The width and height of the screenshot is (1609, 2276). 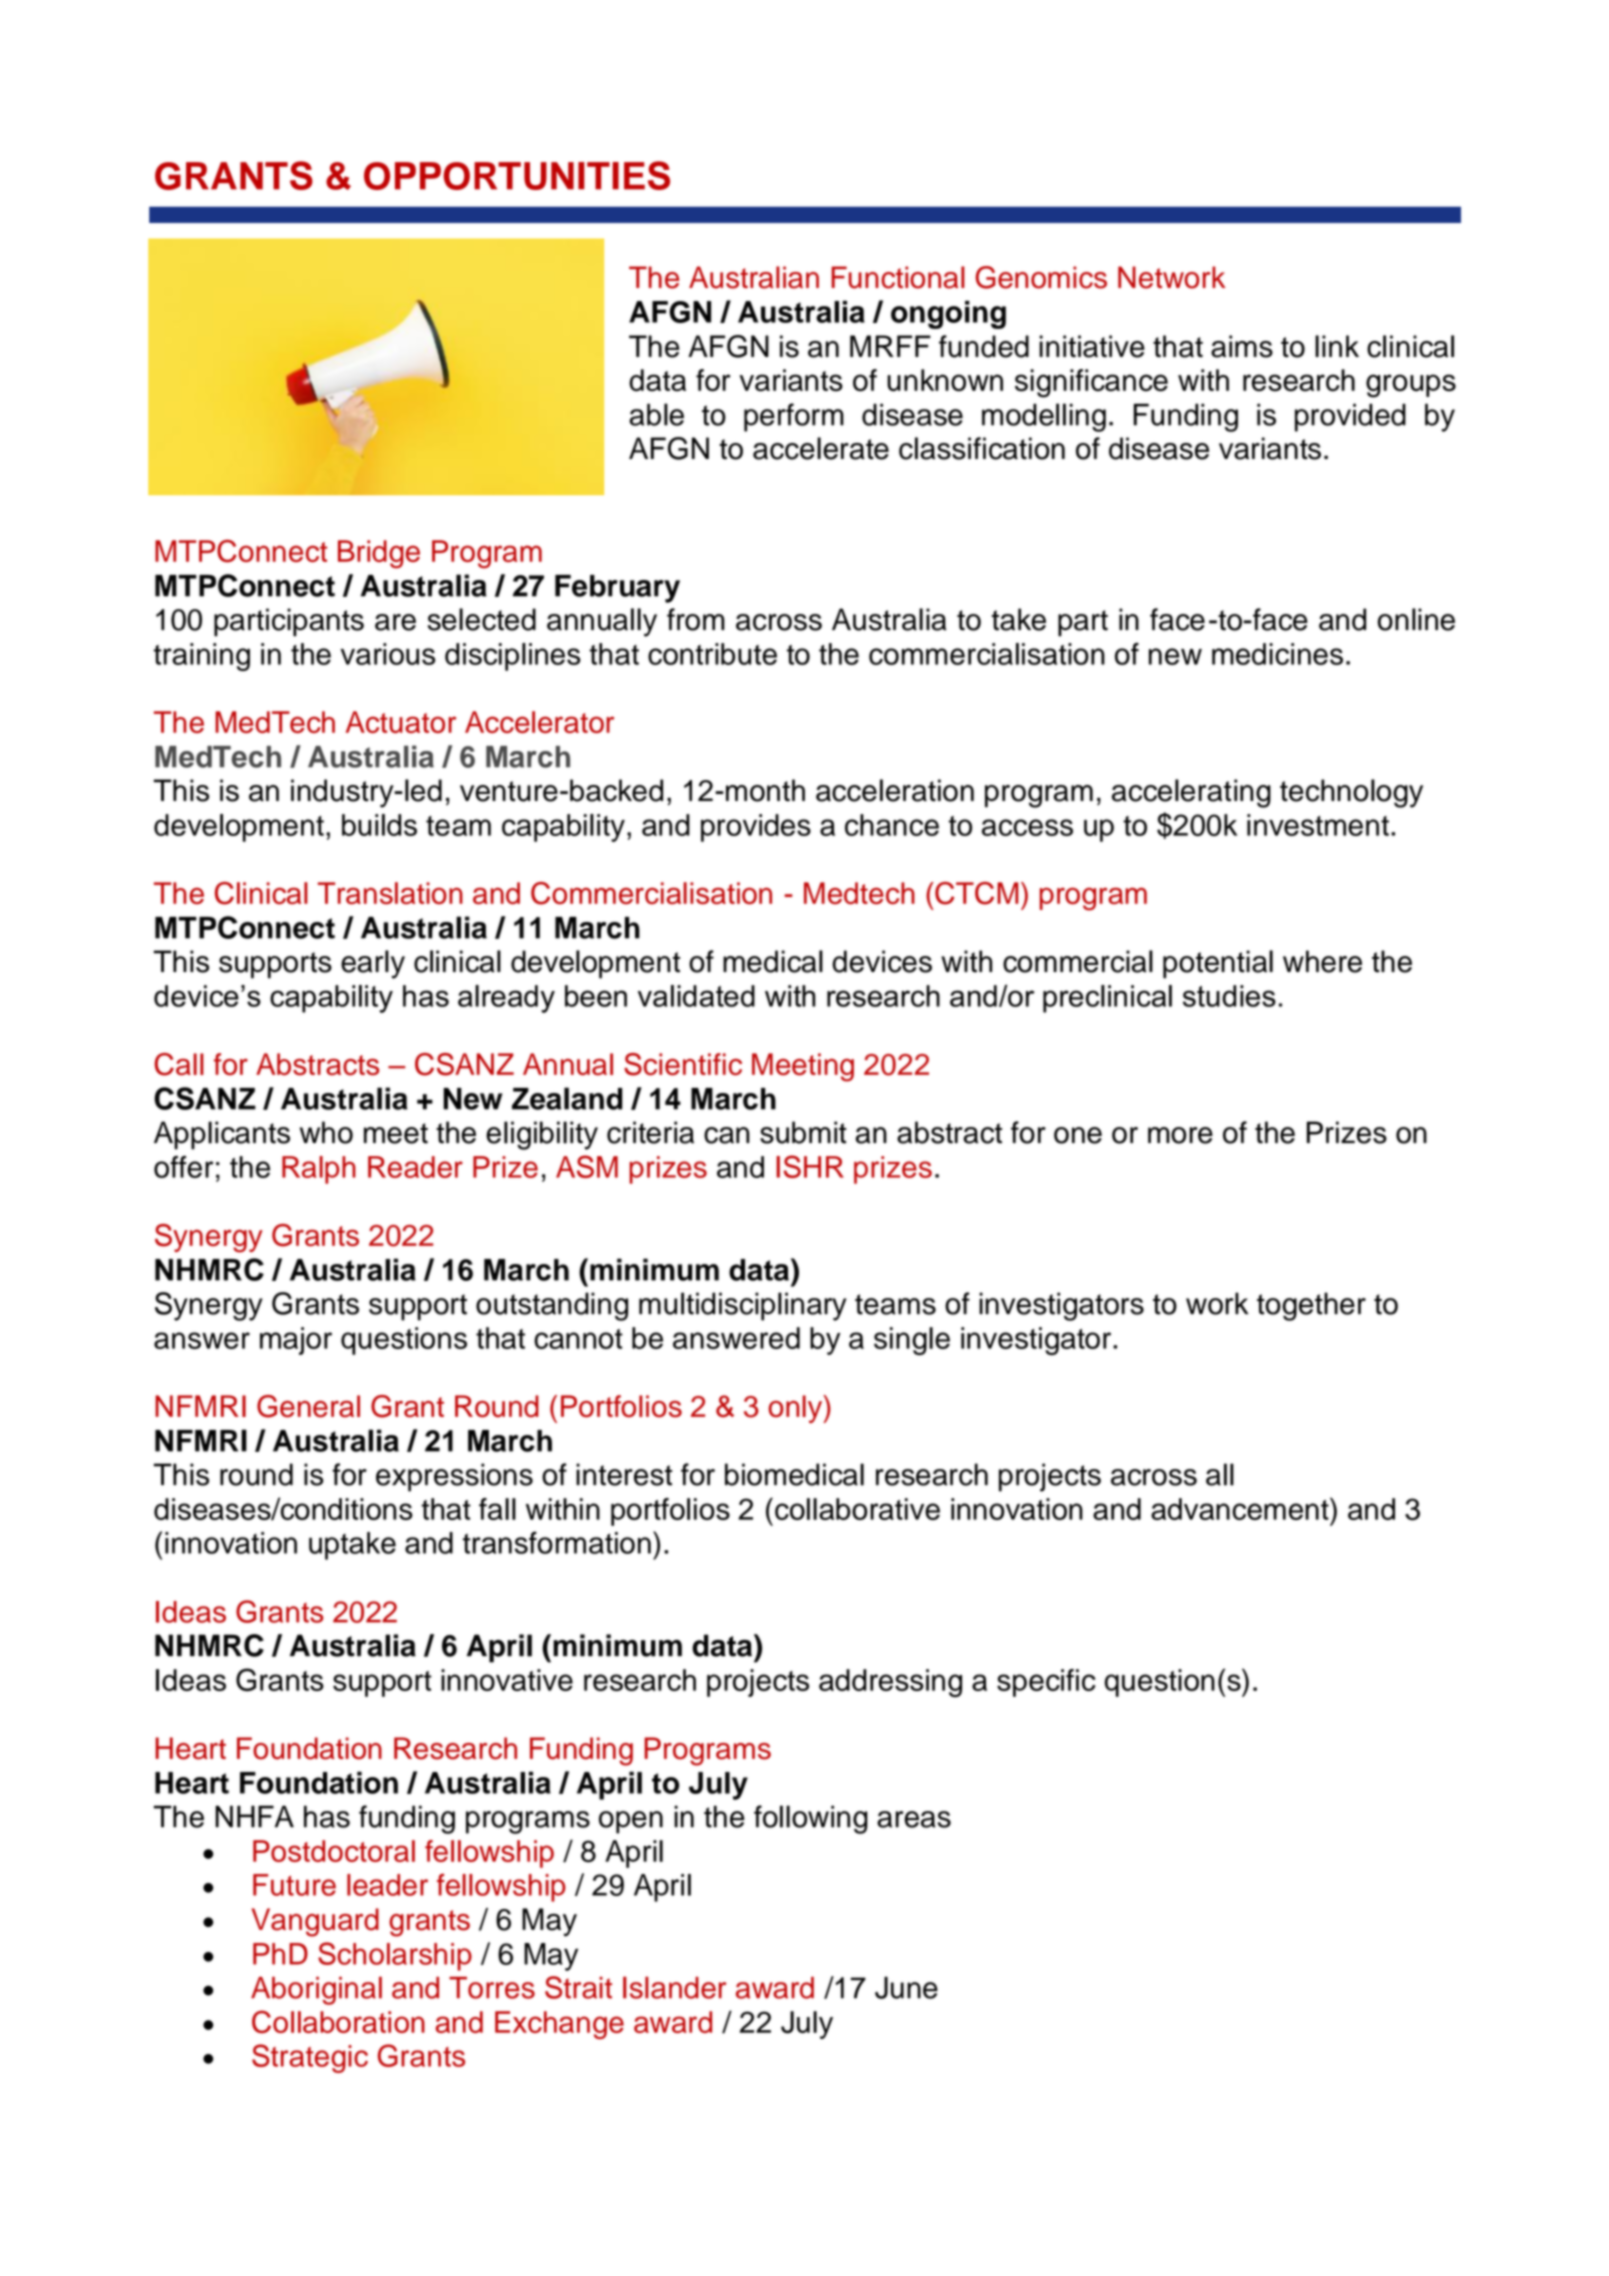 I want to click on OPPORTUNITIES, so click(x=517, y=175).
